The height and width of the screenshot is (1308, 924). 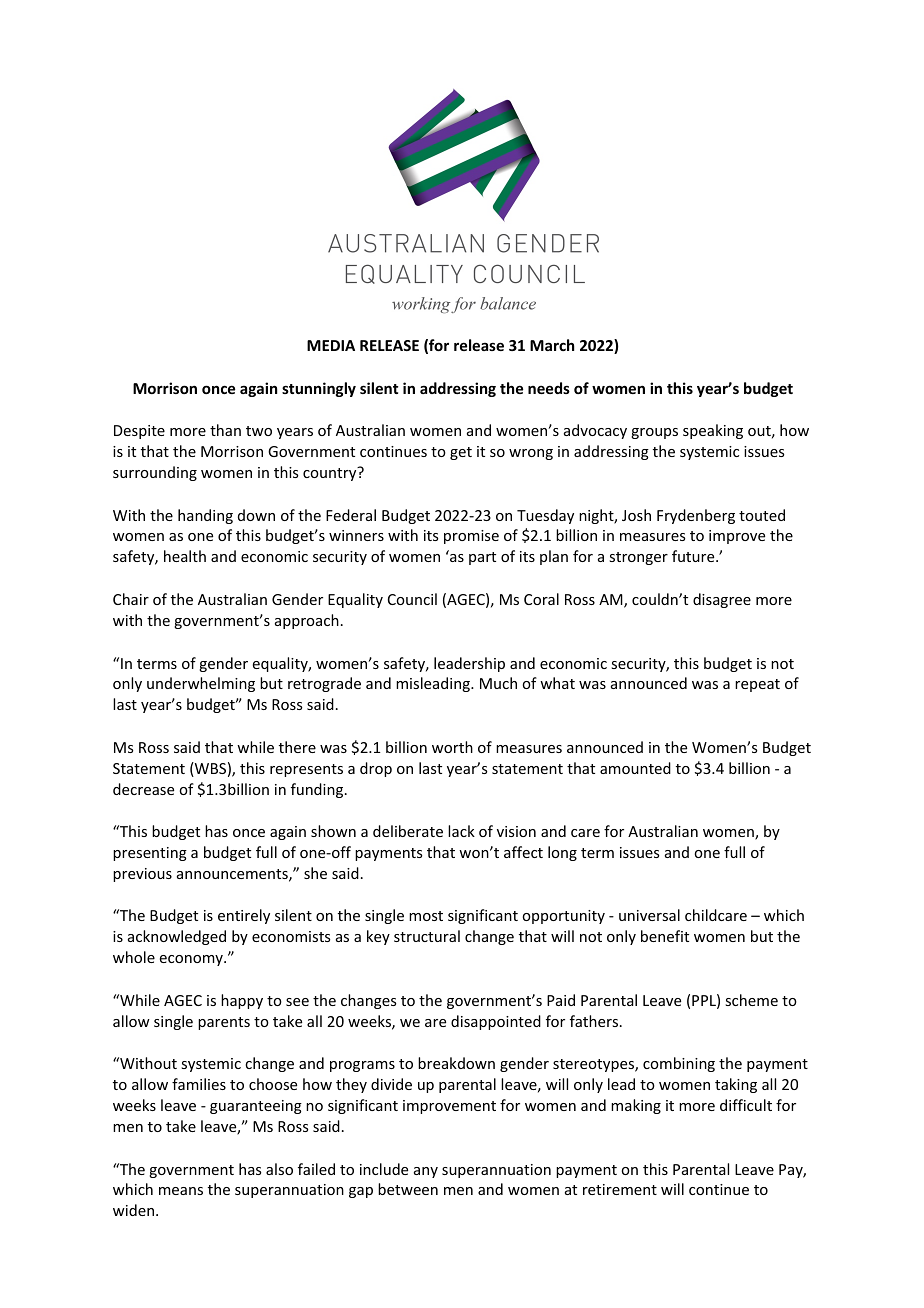 What do you see at coordinates (452, 747) in the screenshot?
I see `worth` at bounding box center [452, 747].
